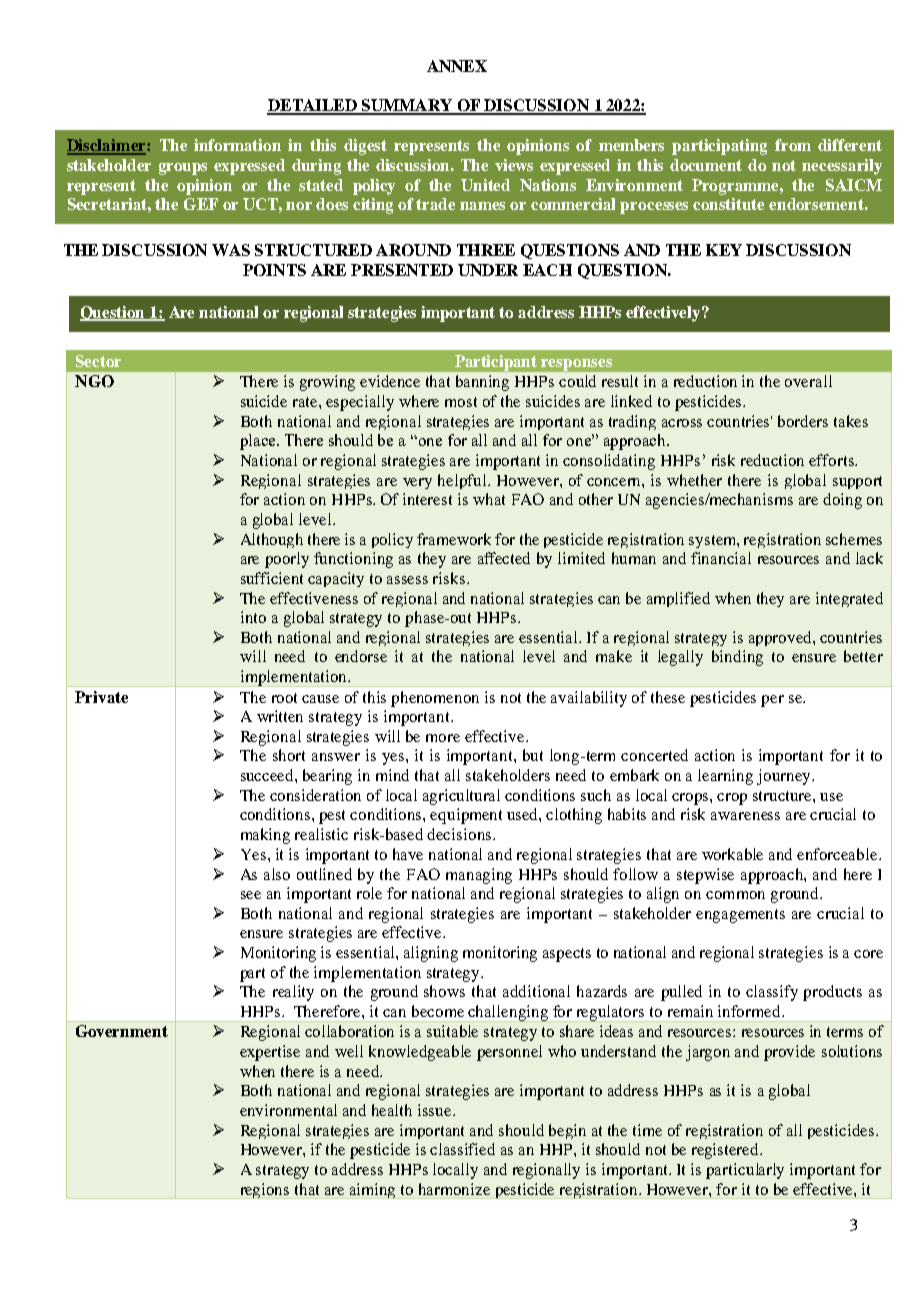 Image resolution: width=924 pixels, height=1308 pixels. Describe the element at coordinates (793, 145) in the document. I see `from` at that location.
